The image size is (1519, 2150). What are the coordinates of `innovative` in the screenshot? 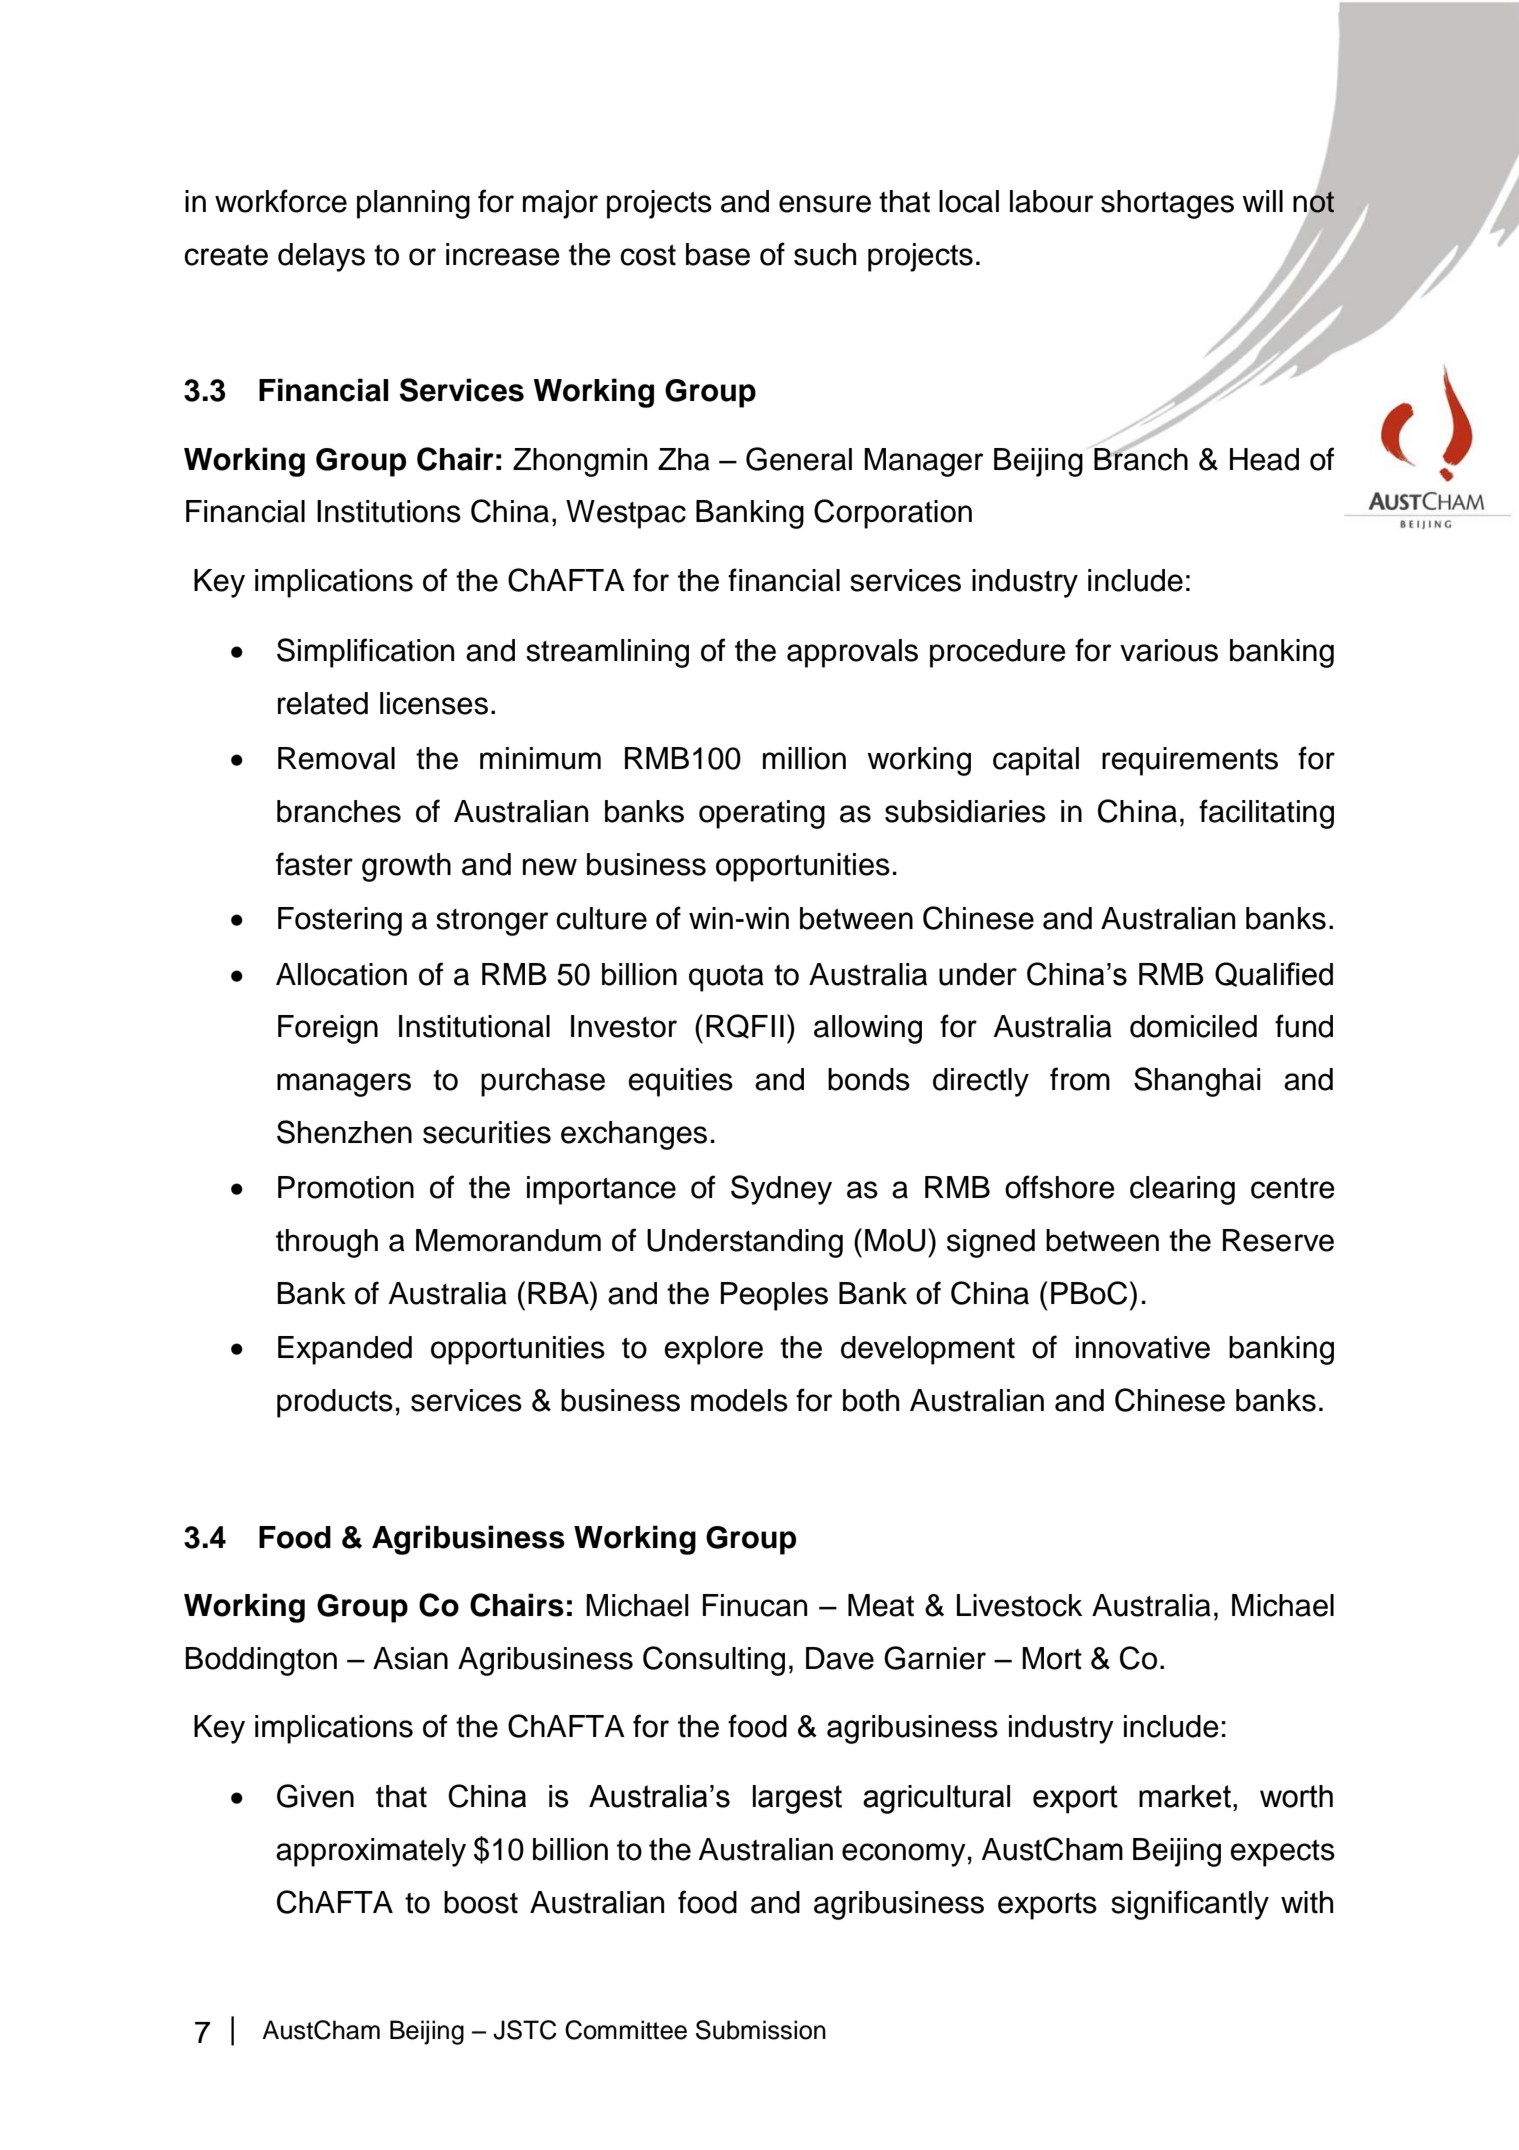 It's located at (1143, 1347).
